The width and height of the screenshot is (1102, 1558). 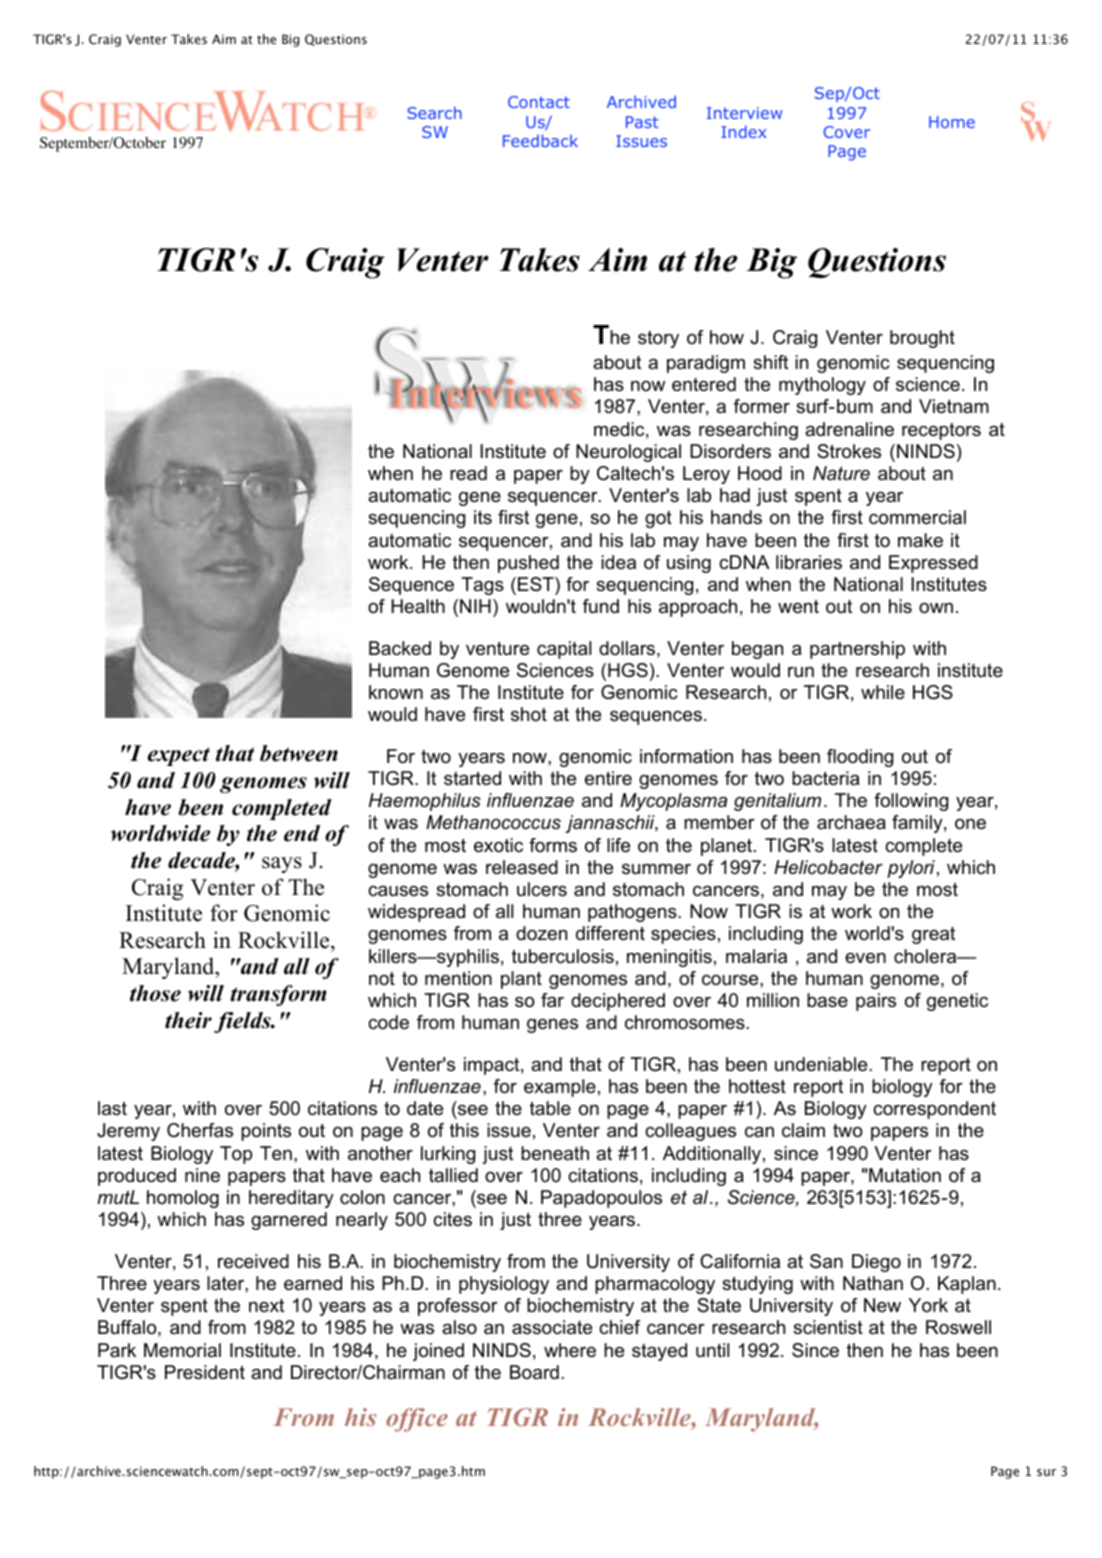 What do you see at coordinates (534, 1372) in the screenshot?
I see `Board` at bounding box center [534, 1372].
